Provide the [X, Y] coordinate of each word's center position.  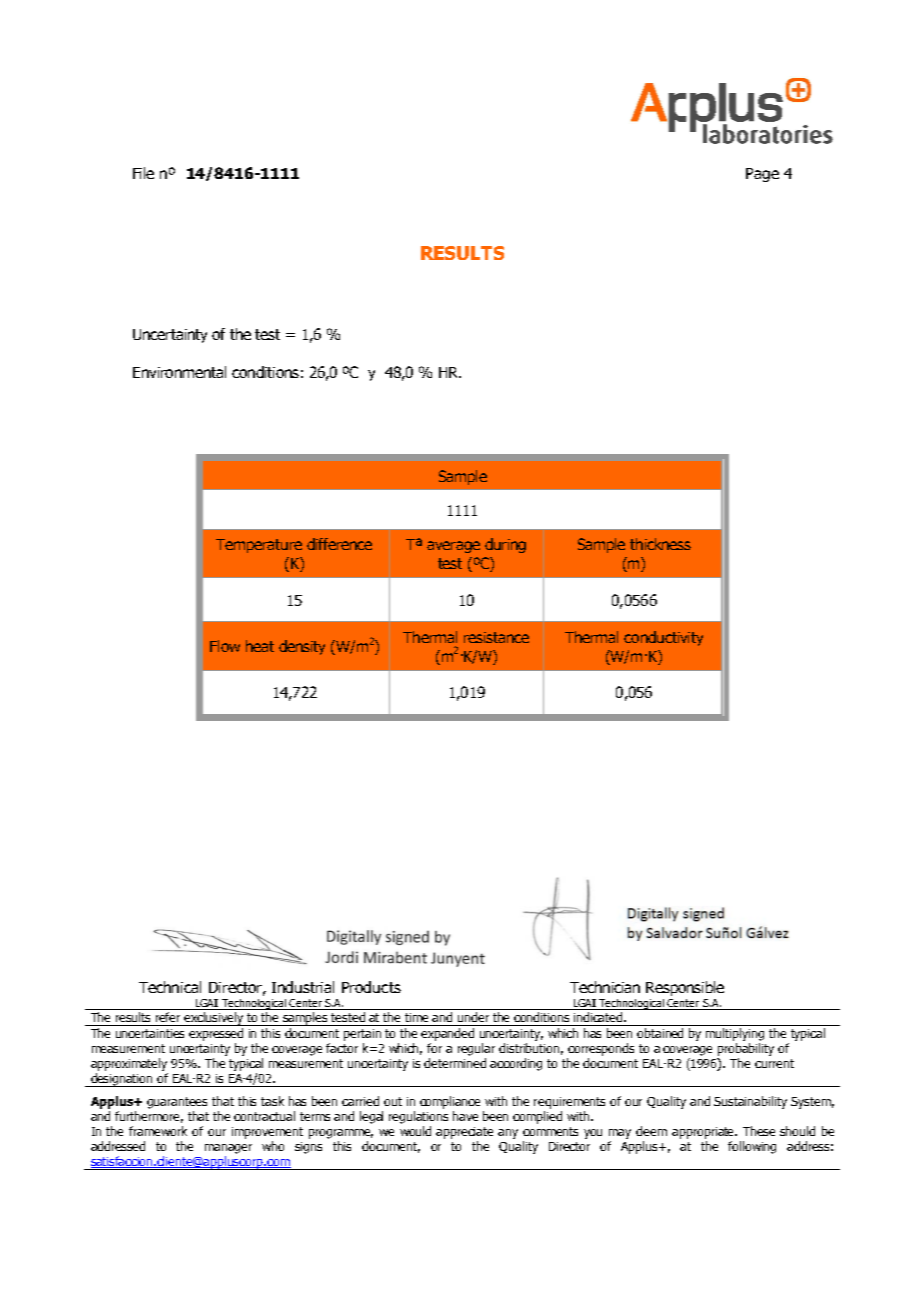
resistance [496, 637]
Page [762, 175]
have [465, 1116]
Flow [225, 646]
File [143, 173]
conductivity [663, 638]
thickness [660, 544]
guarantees [177, 1103]
